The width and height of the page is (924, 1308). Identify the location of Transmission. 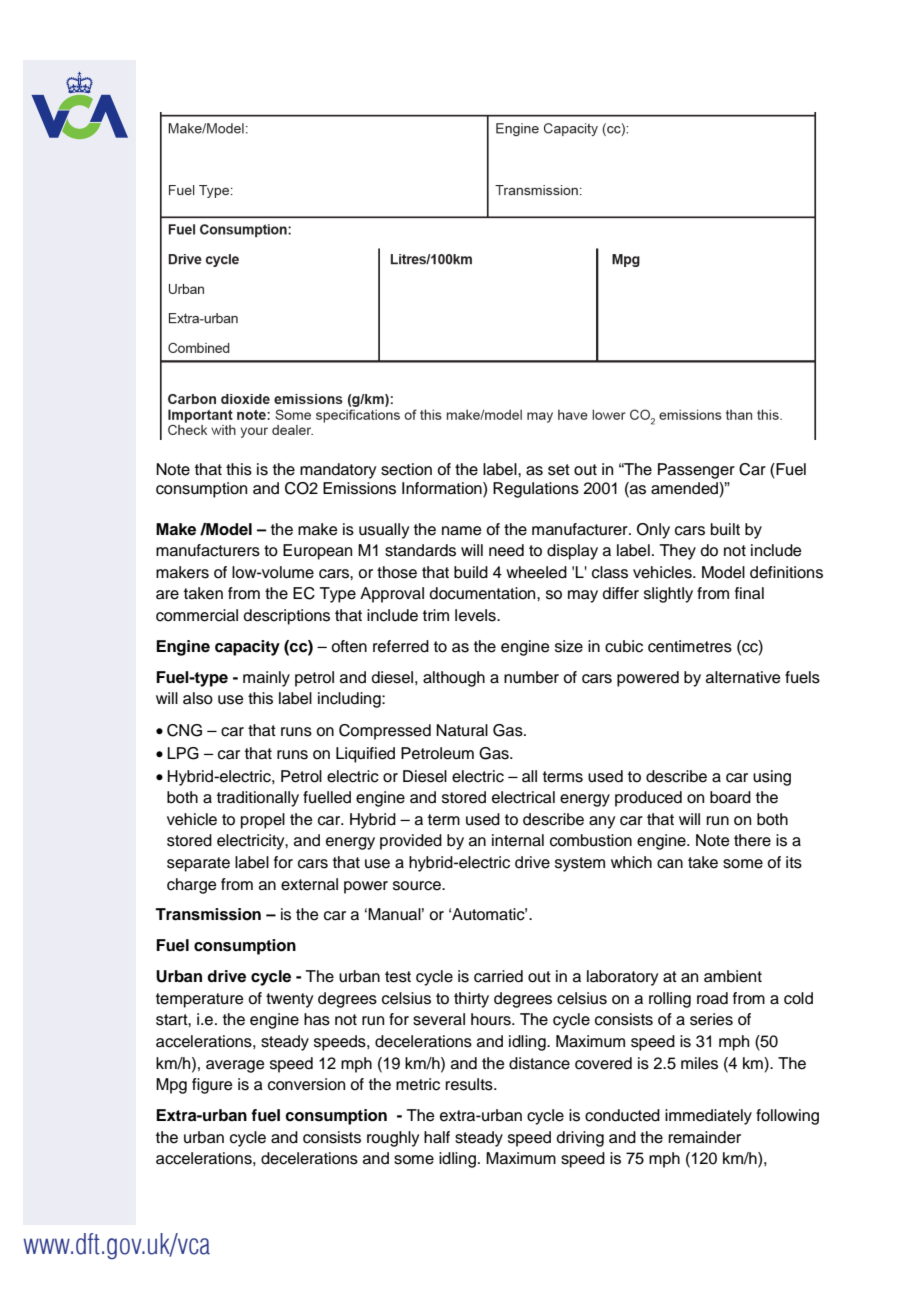
(208, 914).
